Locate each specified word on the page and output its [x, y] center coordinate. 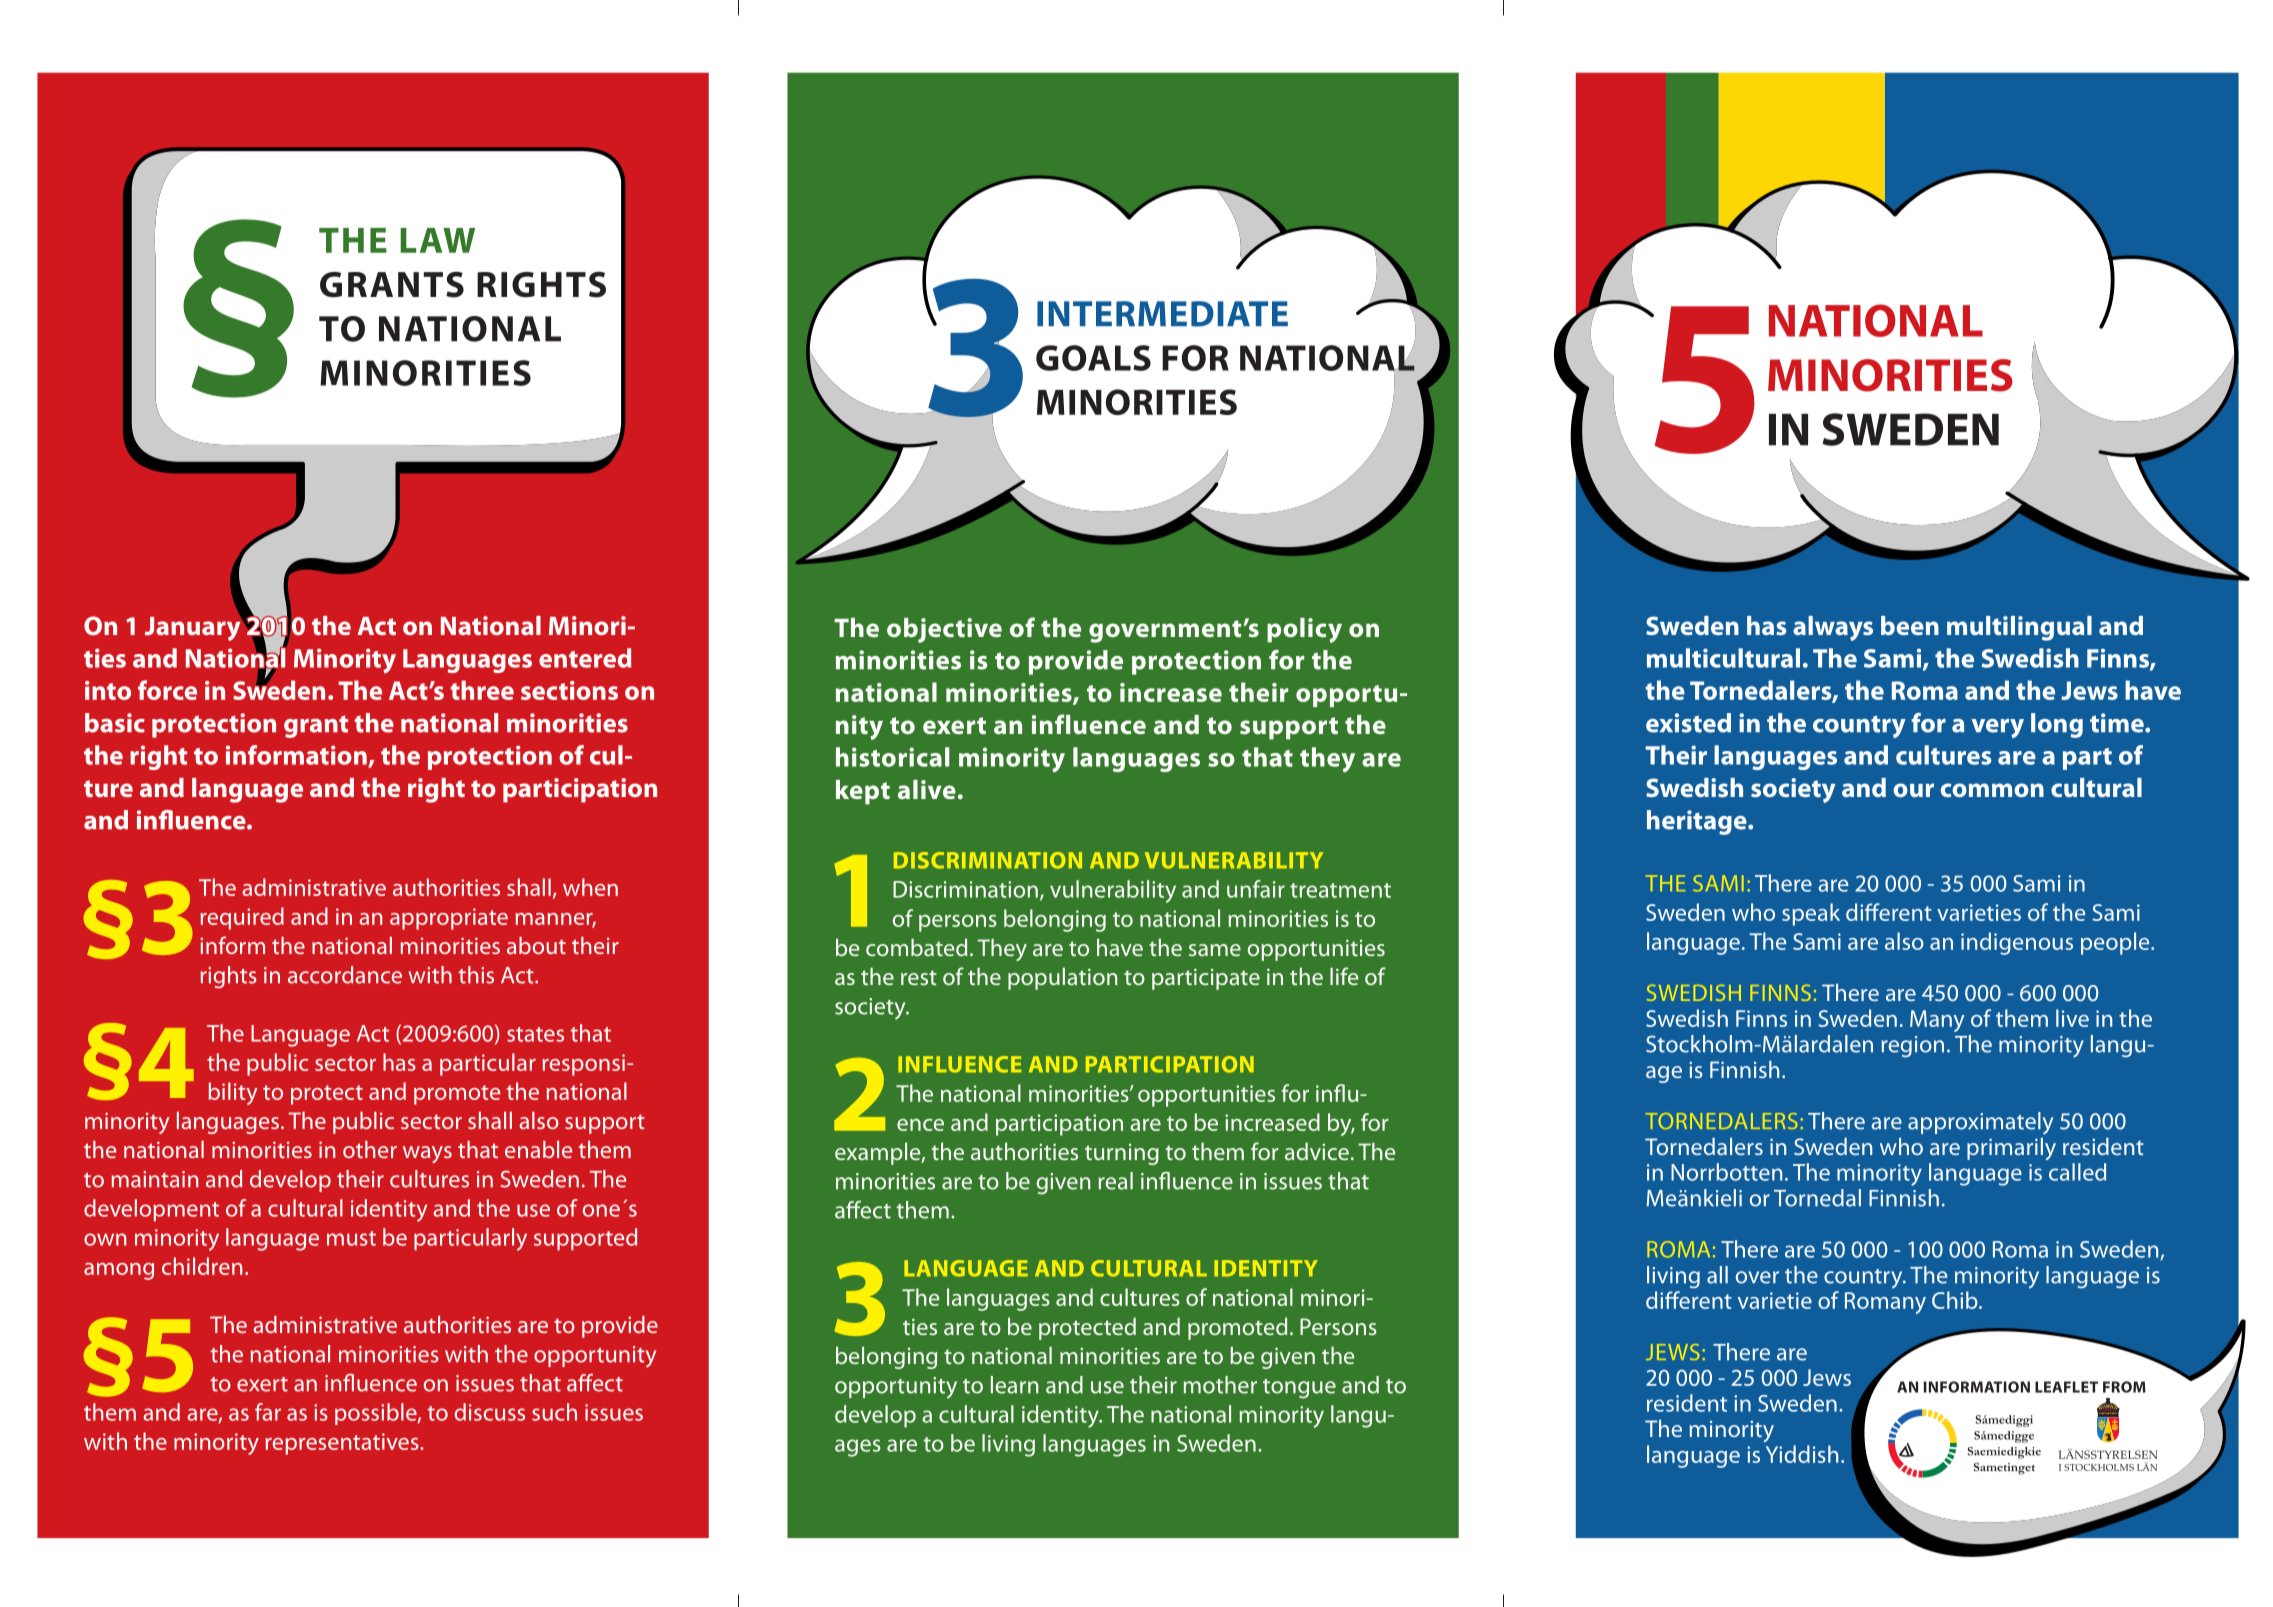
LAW [437, 240]
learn [1015, 1385]
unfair [1256, 889]
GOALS [1093, 358]
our [1913, 790]
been [1910, 625]
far [268, 1412]
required [242, 918]
